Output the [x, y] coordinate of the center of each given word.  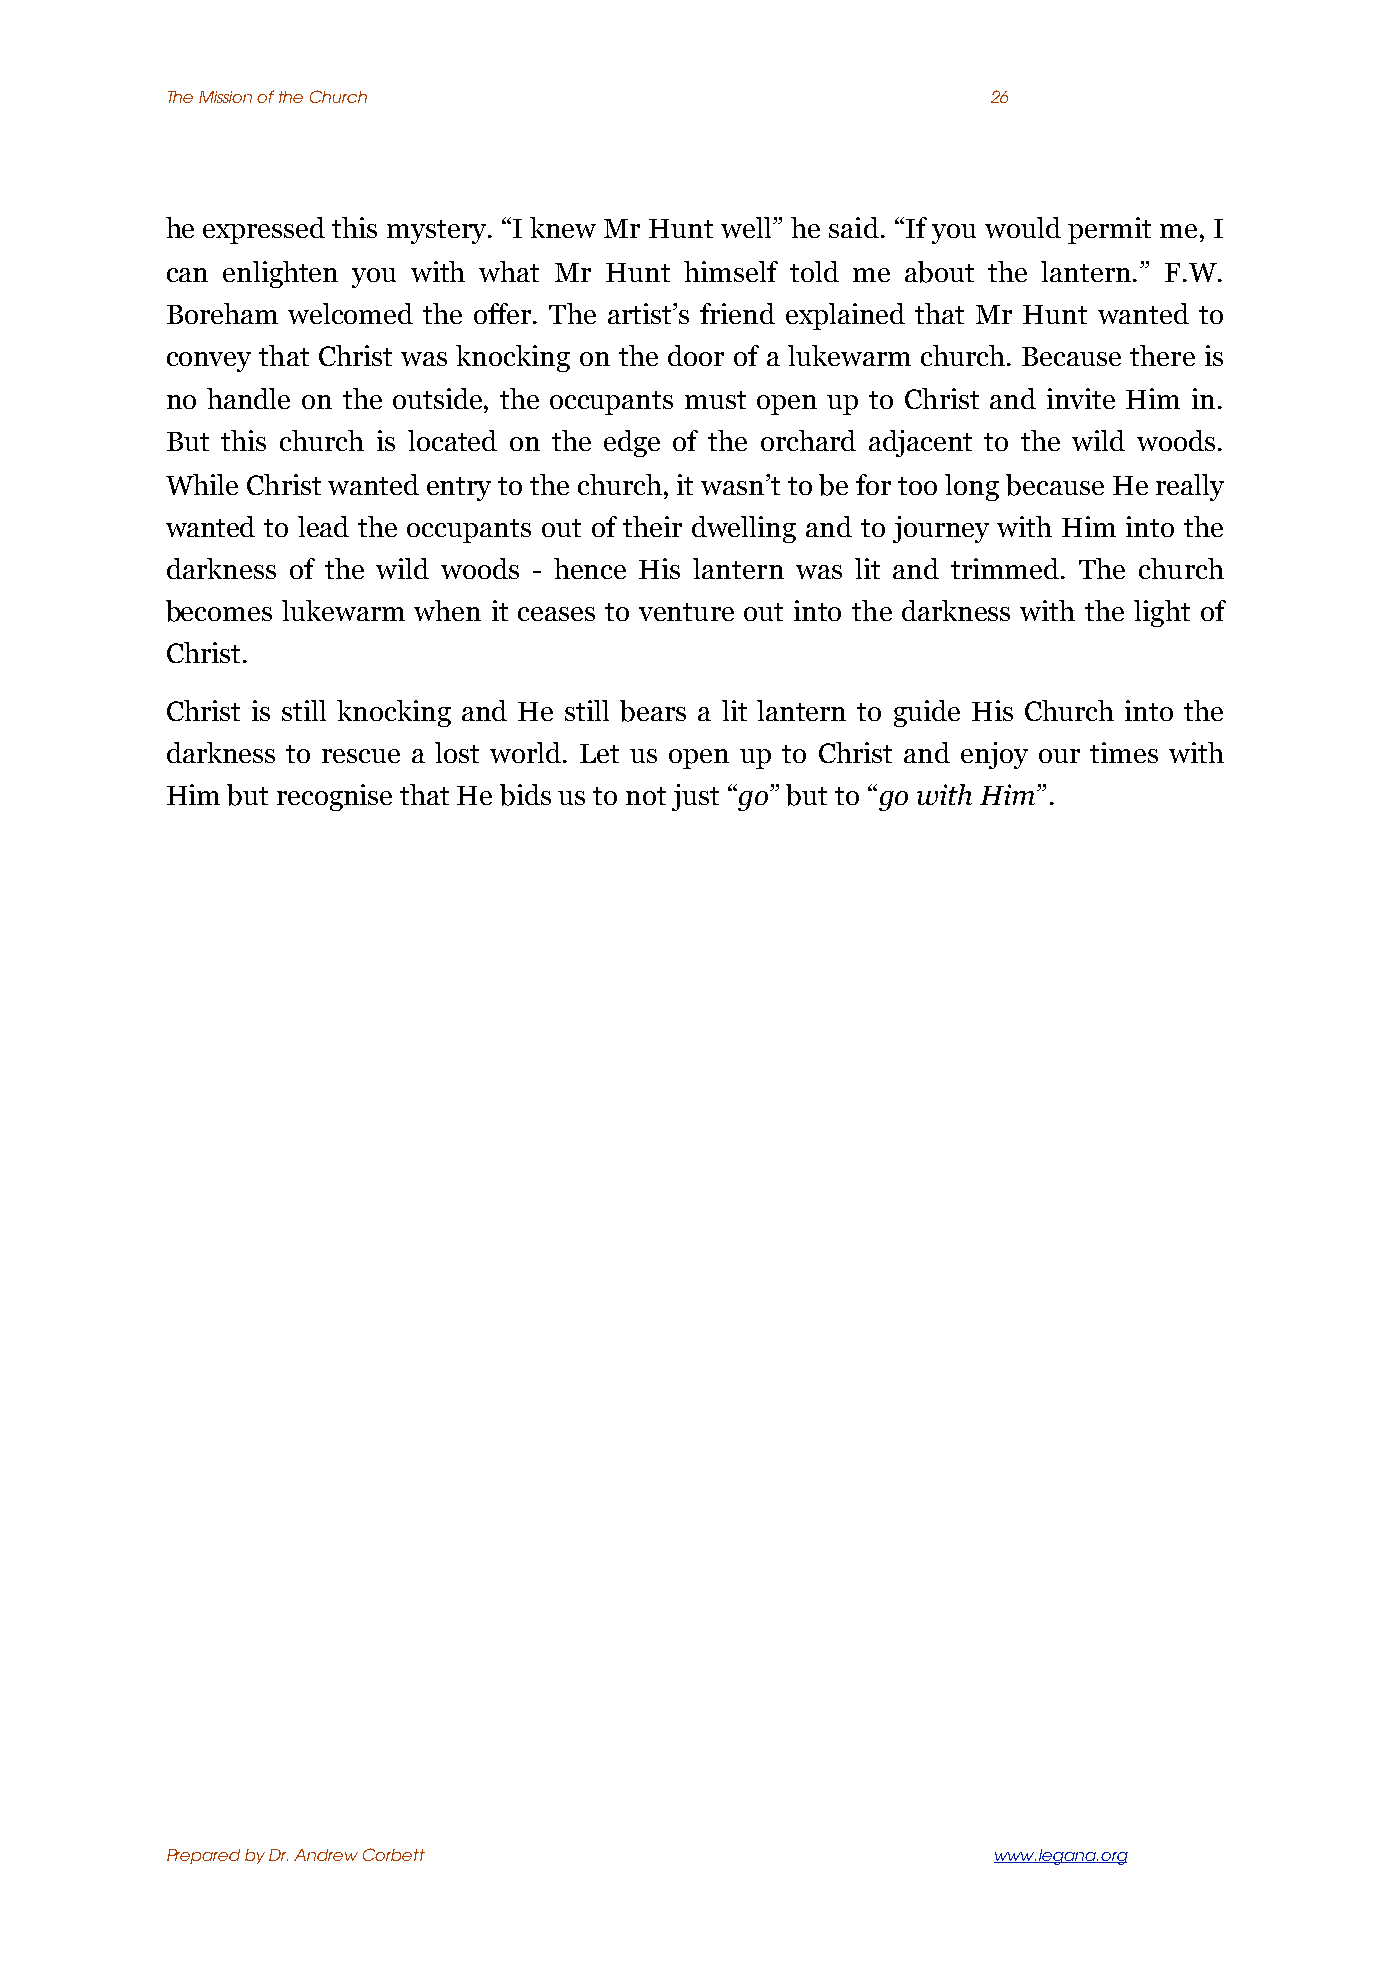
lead [323, 526]
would [1023, 227]
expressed [264, 230]
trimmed [1006, 568]
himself [731, 271]
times [1124, 752]
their [652, 526]
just [695, 797]
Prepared [203, 1856]
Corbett [394, 1854]
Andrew [326, 1855]
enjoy [994, 755]
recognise [334, 797]
